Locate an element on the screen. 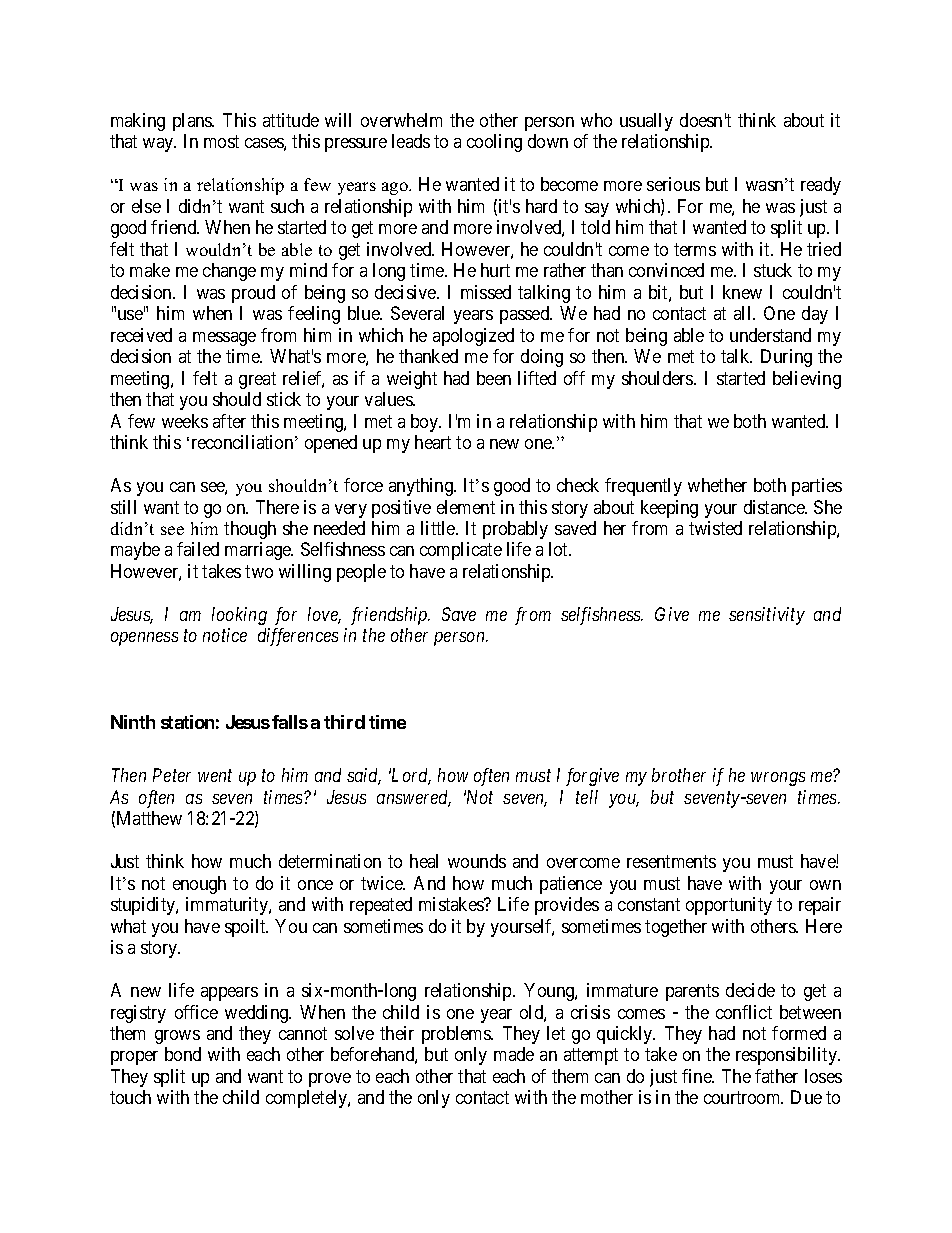  bond is located at coordinates (183, 1054).
